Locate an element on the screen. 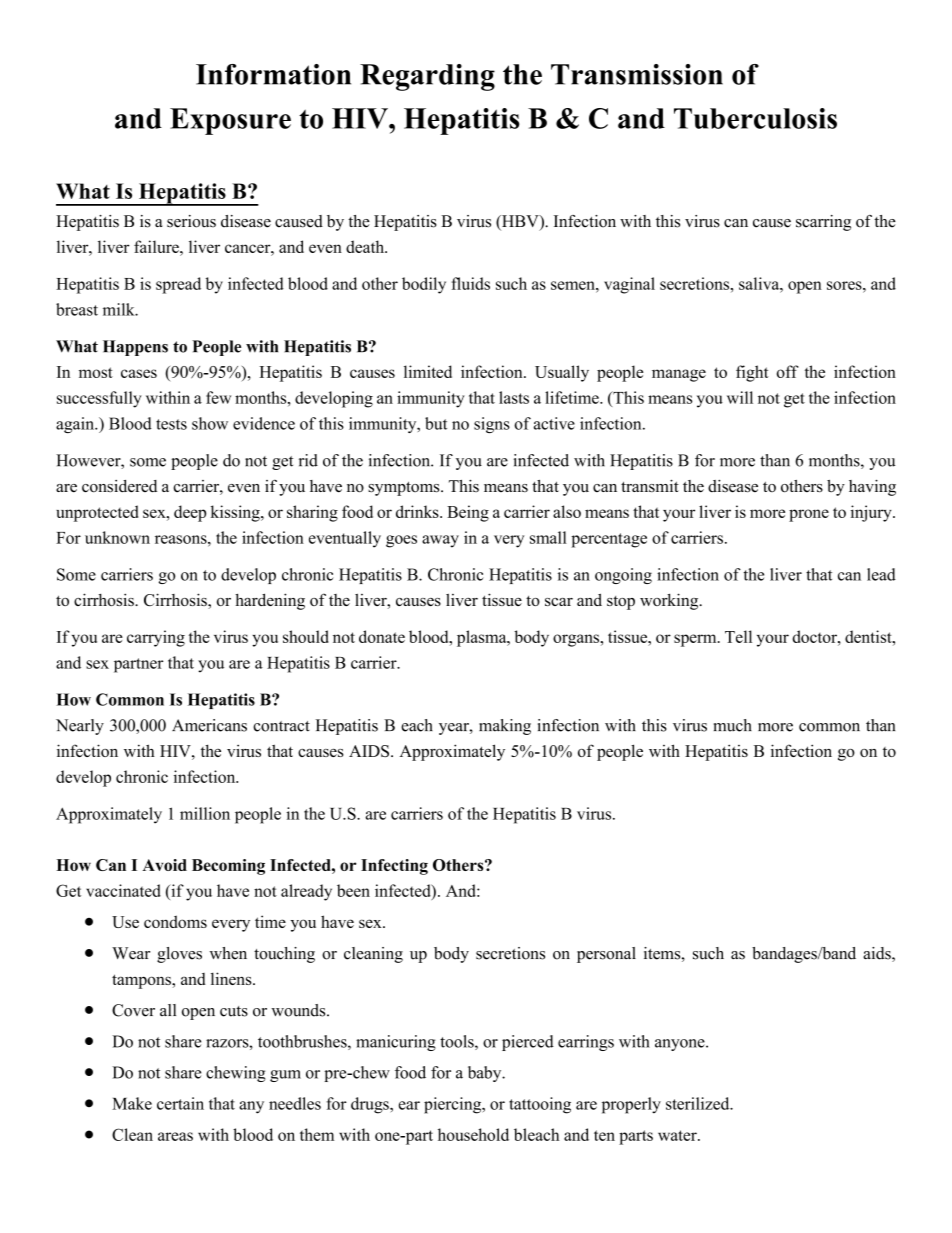 The image size is (952, 1233). Americans is located at coordinates (209, 725).
